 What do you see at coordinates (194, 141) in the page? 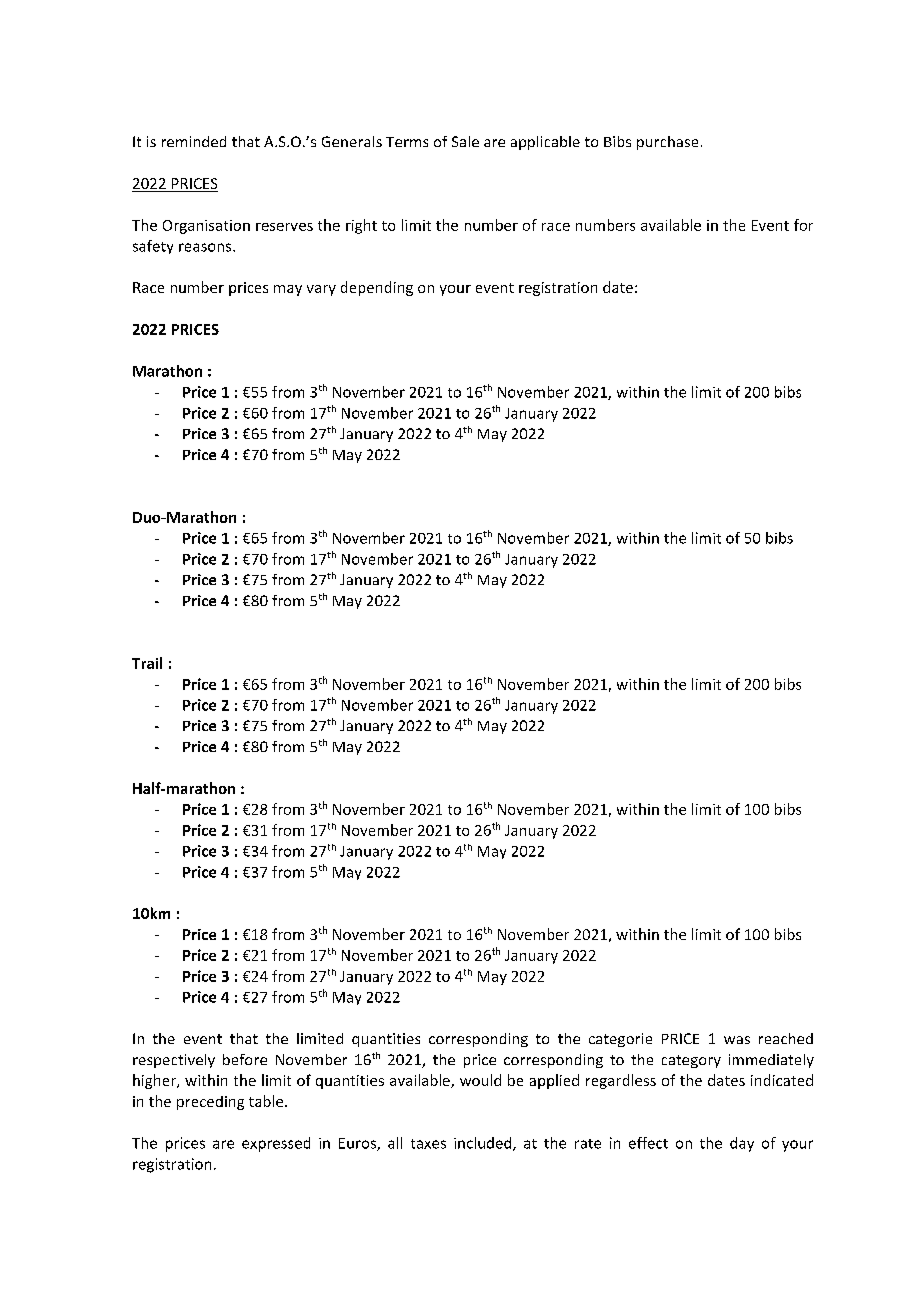
I see `reminded` at bounding box center [194, 141].
